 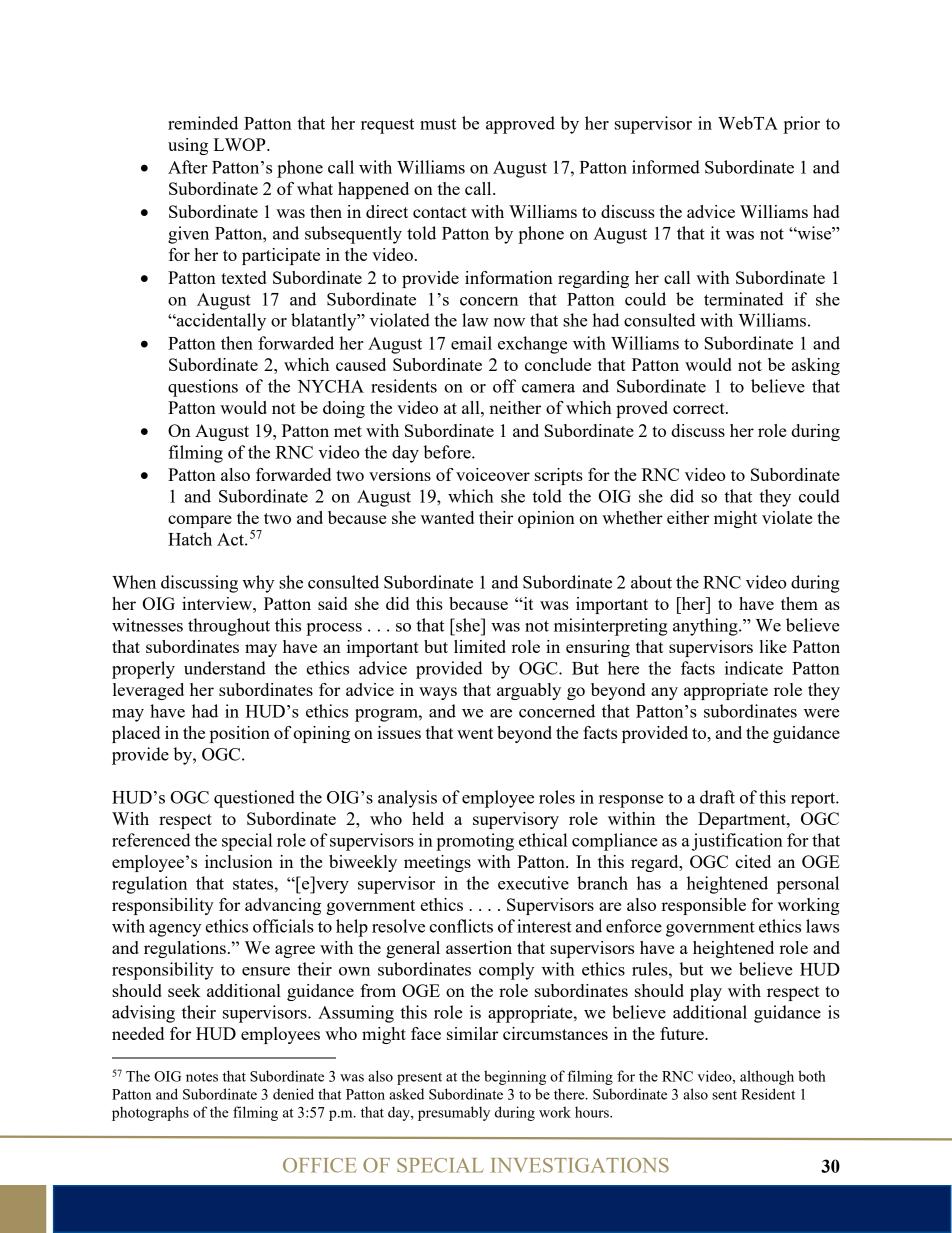 What do you see at coordinates (254, 799) in the image?
I see `questioned` at bounding box center [254, 799].
